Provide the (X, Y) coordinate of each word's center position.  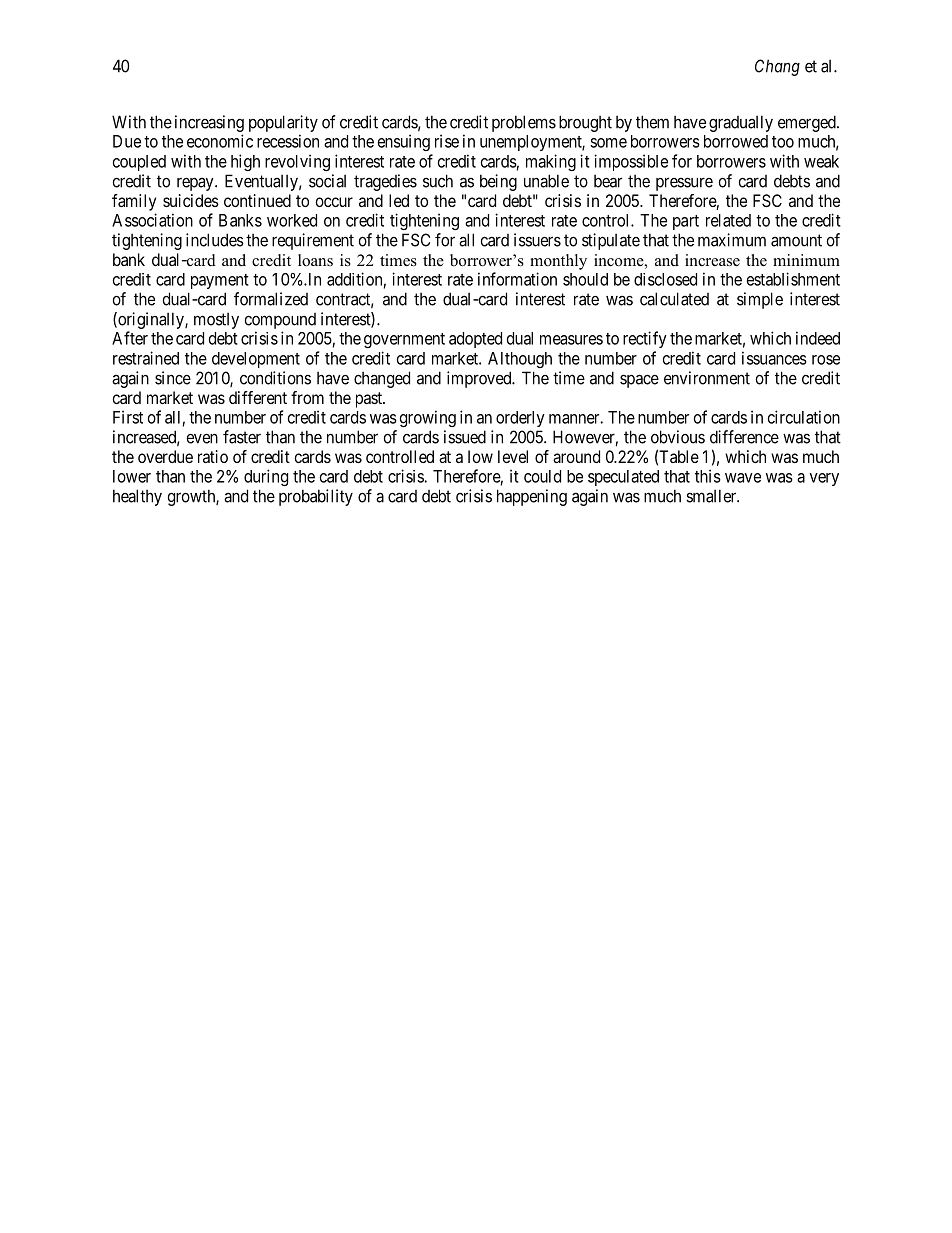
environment (707, 378)
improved (480, 379)
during (266, 477)
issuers (537, 240)
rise (447, 141)
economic (220, 141)
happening (532, 497)
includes (215, 240)
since (173, 378)
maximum (732, 240)
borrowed (736, 141)
